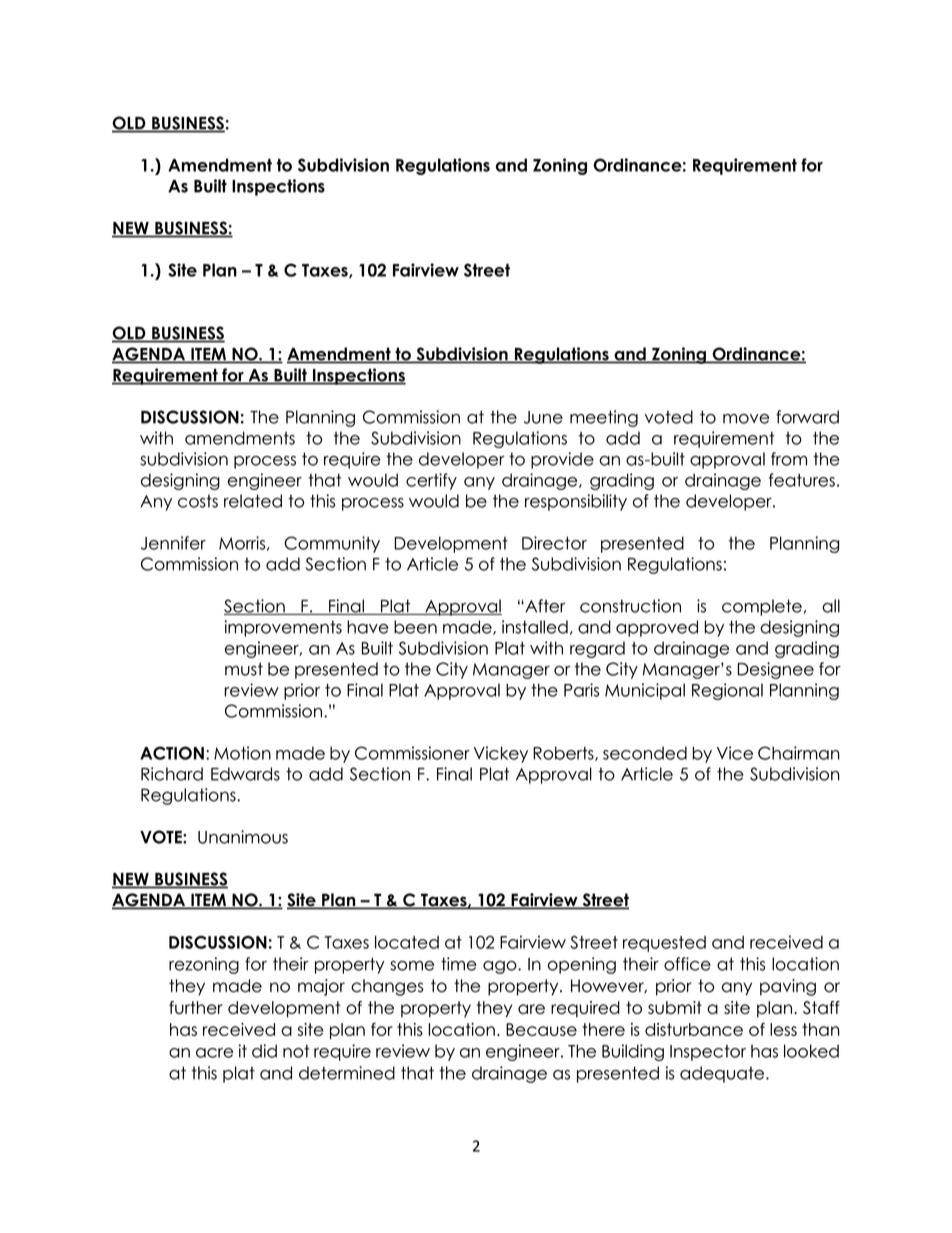 The image size is (952, 1233). Describe the element at coordinates (541, 1029) in the document. I see `Because` at that location.
